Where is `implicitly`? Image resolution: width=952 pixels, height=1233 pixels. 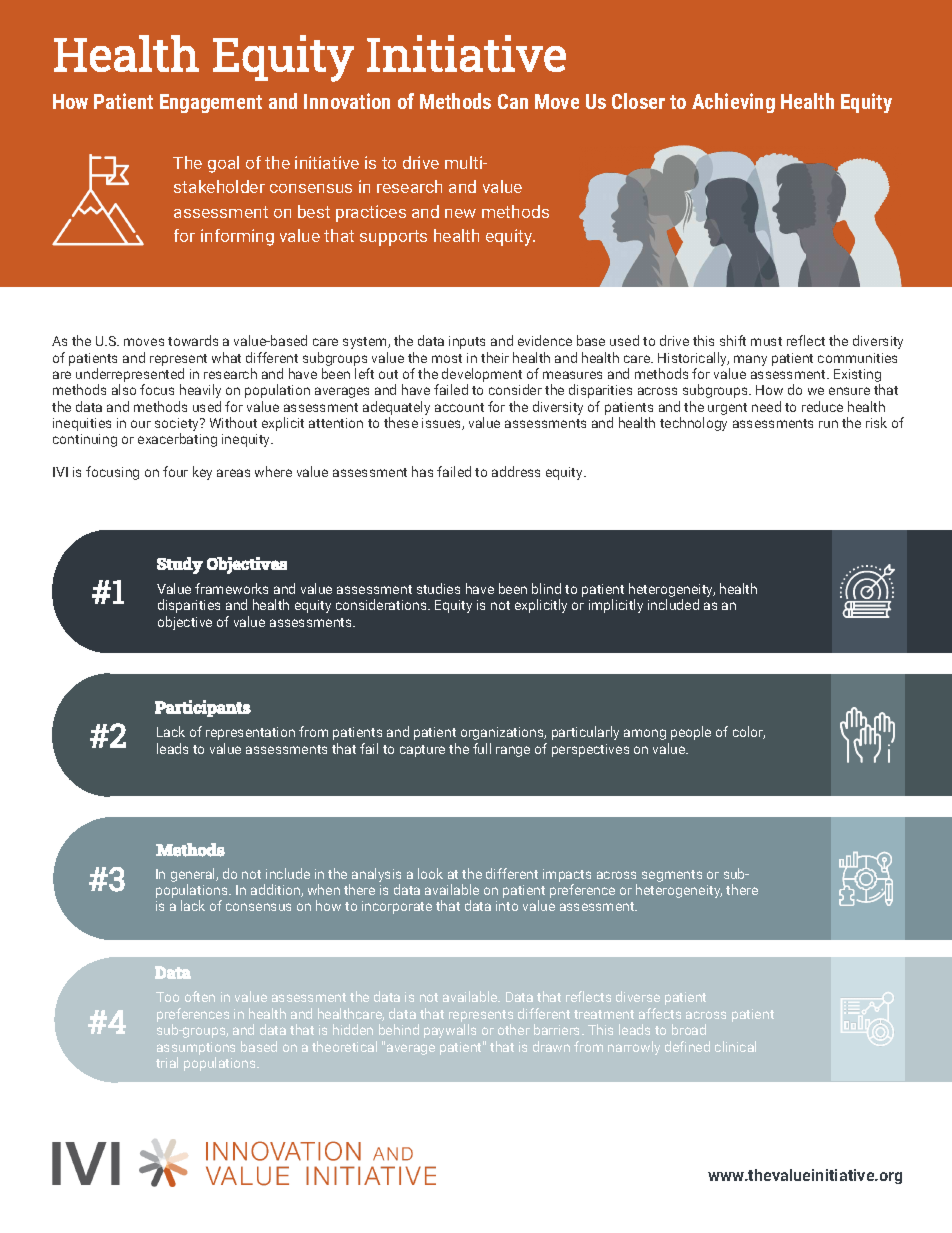
implicitly is located at coordinates (616, 606).
